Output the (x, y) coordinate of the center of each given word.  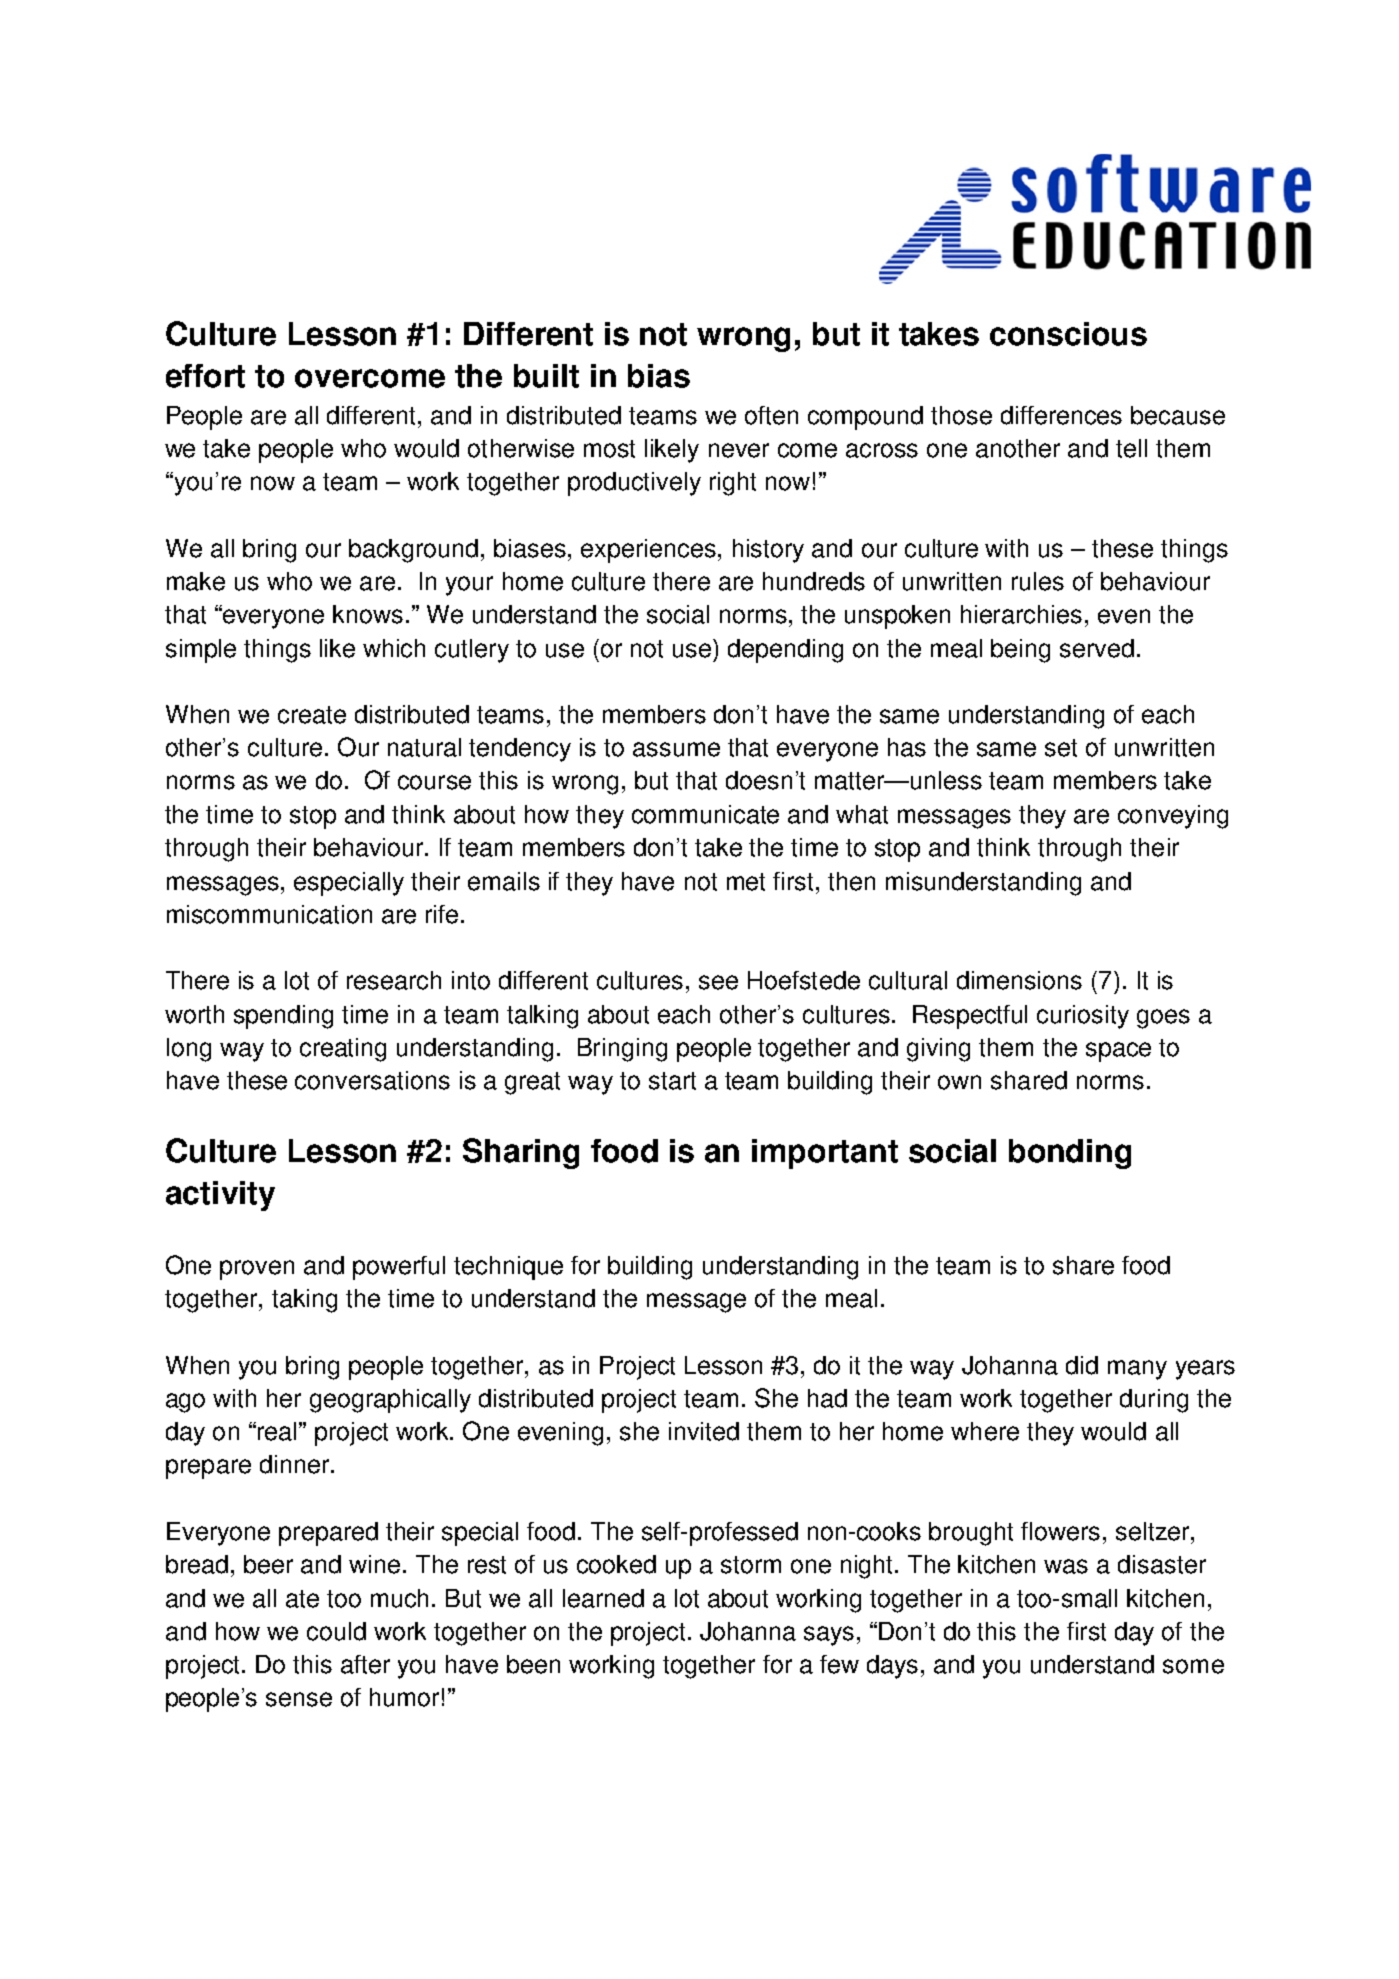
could (336, 1631)
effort (205, 376)
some (1193, 1666)
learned (603, 1598)
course (434, 782)
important (825, 1154)
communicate (705, 814)
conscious (1068, 334)
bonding (1070, 1154)
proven (257, 1270)
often (771, 415)
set (1061, 748)
